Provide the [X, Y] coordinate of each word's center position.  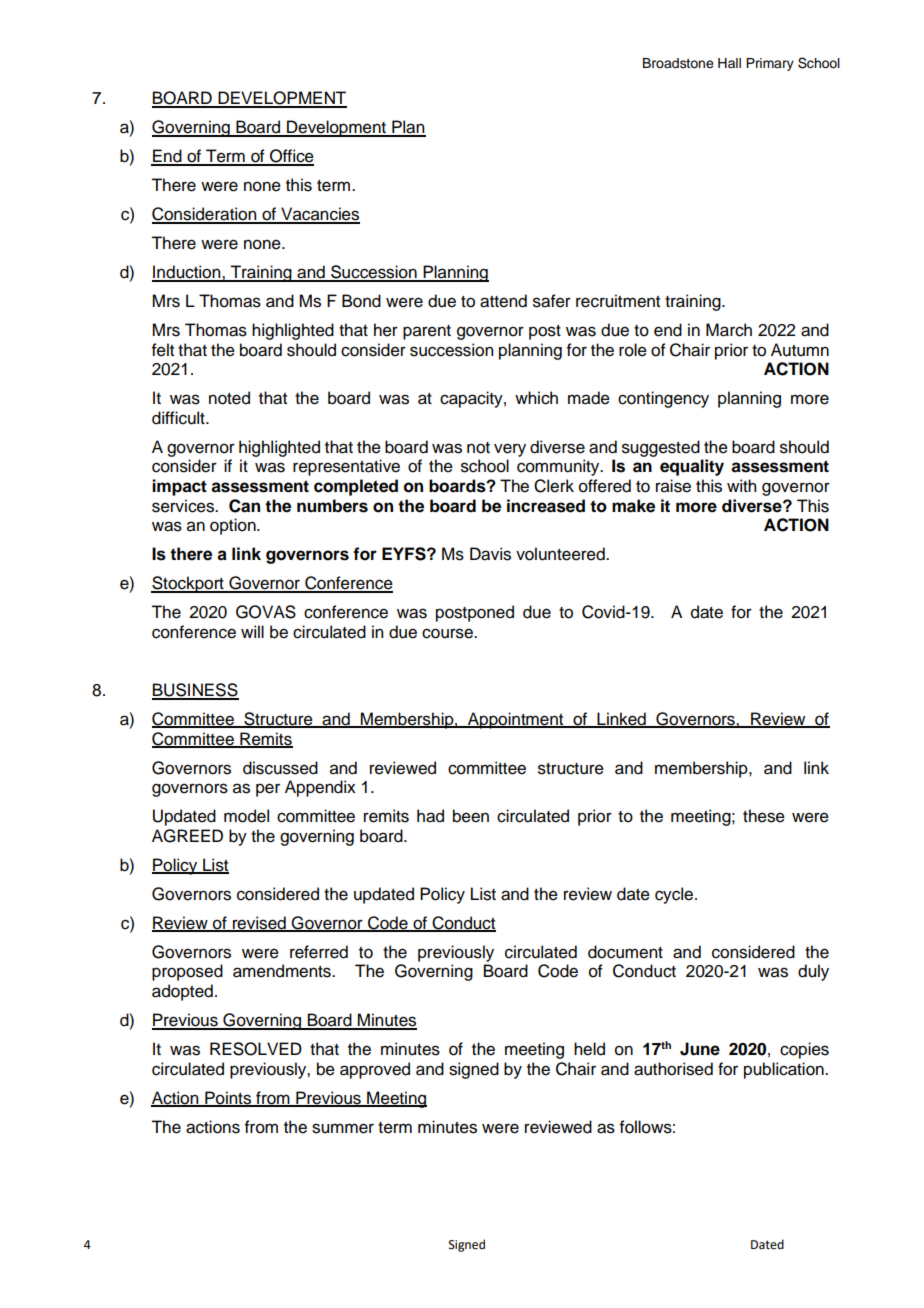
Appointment [516, 720]
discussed [280, 768]
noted [229, 398]
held [589, 1049]
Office [291, 157]
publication [785, 1070]
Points [228, 1098]
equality [692, 467]
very [510, 450]
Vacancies [319, 215]
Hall [729, 63]
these [764, 816]
